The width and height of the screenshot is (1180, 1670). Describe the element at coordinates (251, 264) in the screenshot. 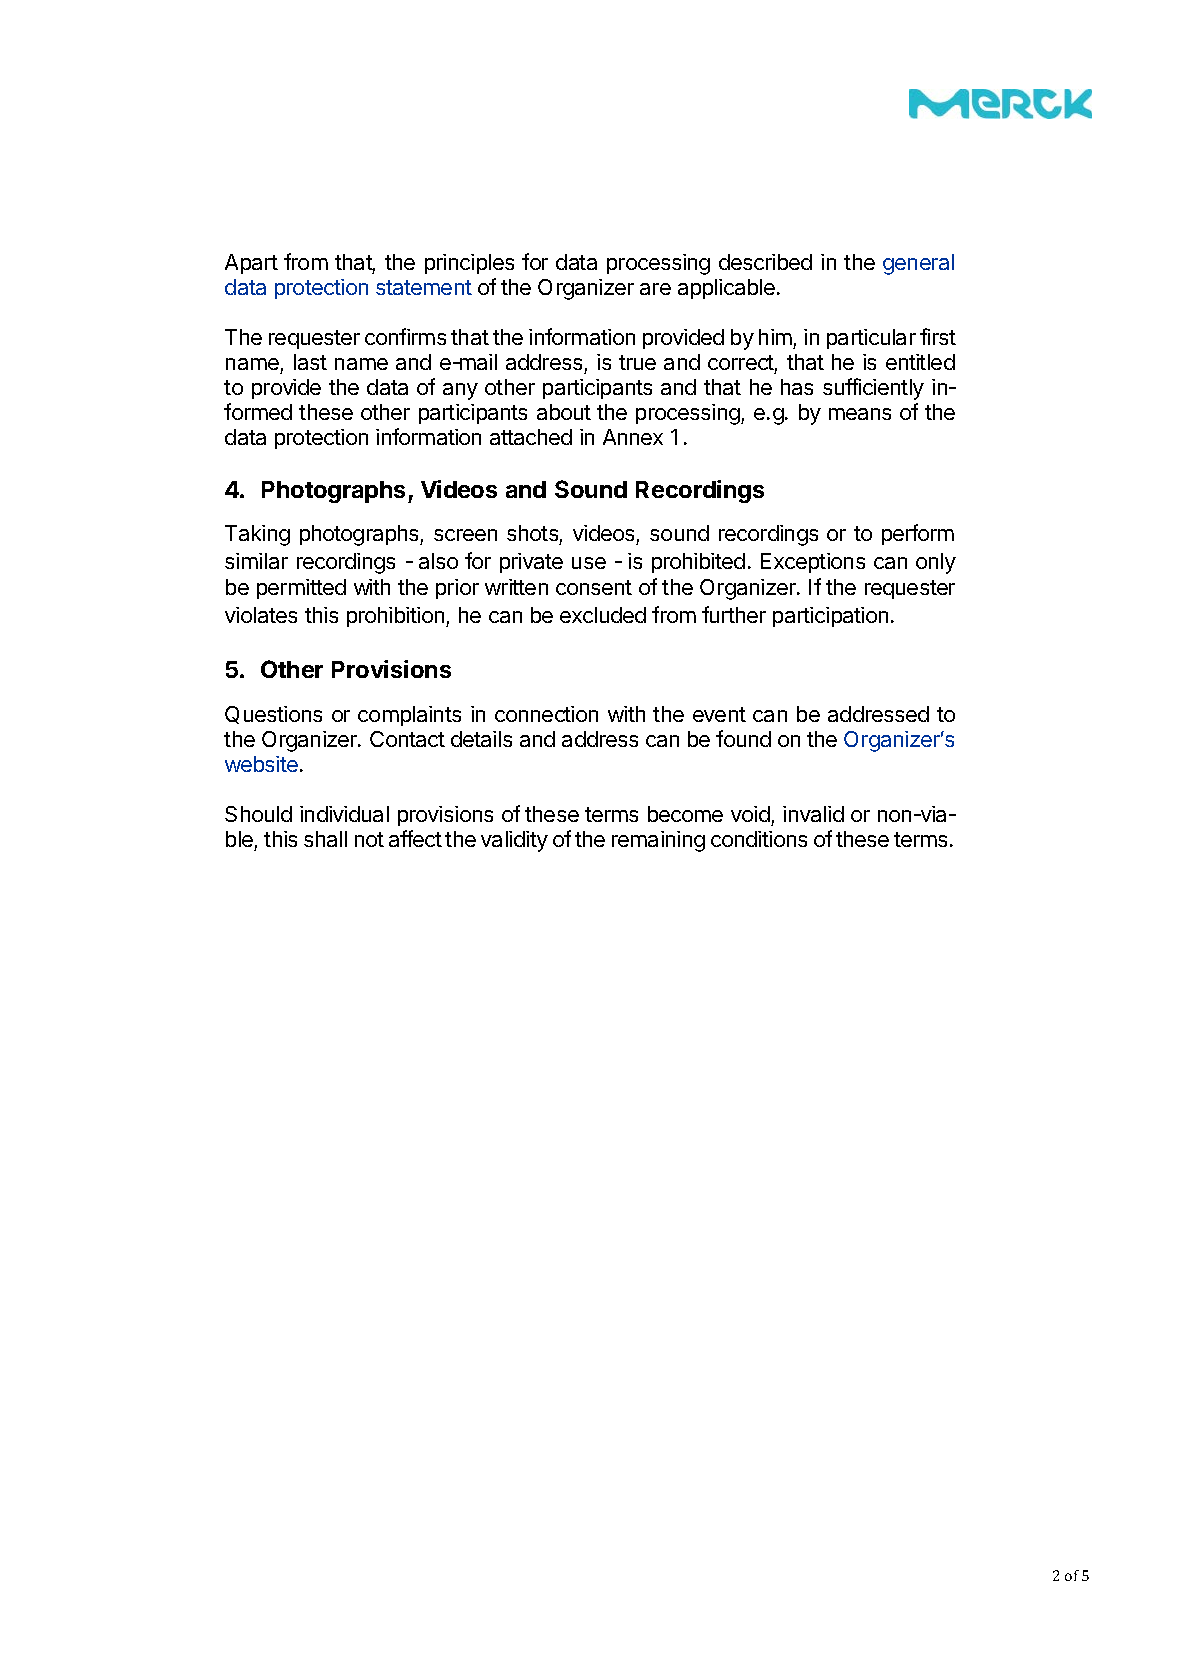

I see `Apart` at that location.
